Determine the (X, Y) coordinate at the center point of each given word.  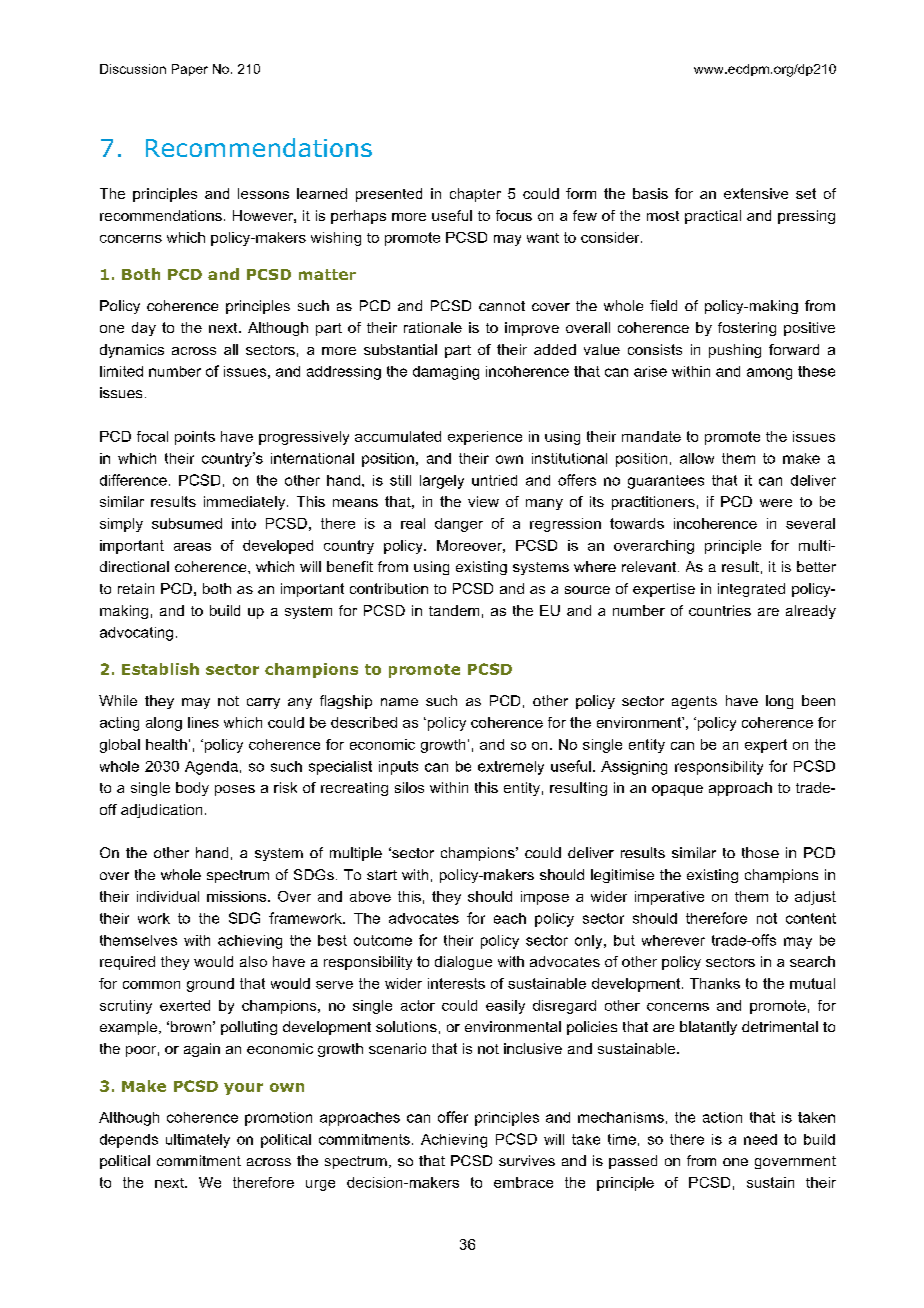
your (243, 1089)
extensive (756, 193)
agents (694, 702)
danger (459, 525)
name (399, 702)
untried (494, 480)
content (811, 918)
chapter (475, 195)
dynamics (132, 351)
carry (263, 703)
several (810, 523)
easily (505, 1007)
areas (192, 547)
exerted (185, 1005)
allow (697, 458)
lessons (263, 193)
